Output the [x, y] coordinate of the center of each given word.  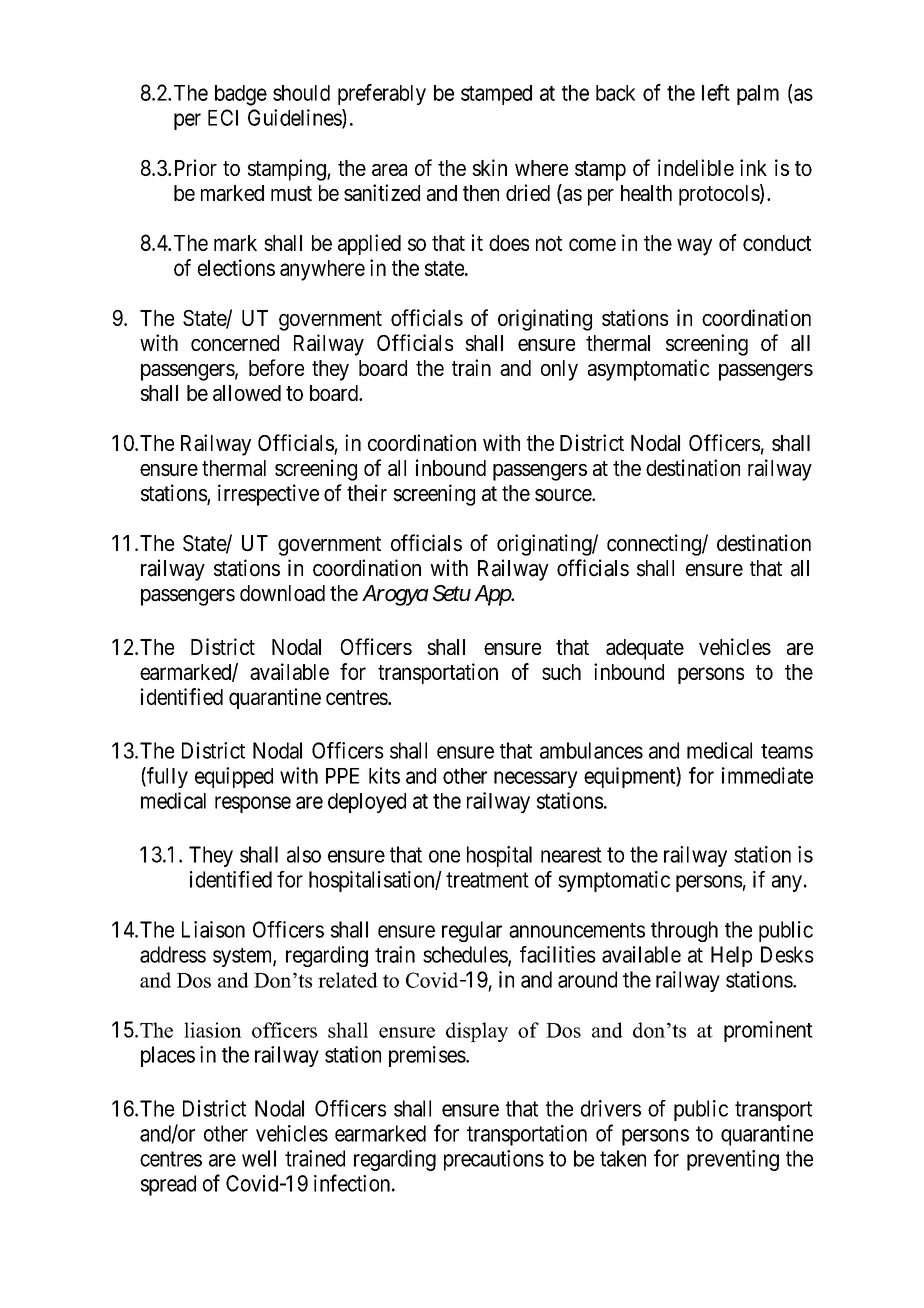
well [259, 1158]
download [282, 593]
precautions [494, 1160]
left [716, 92]
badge [241, 95]
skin [489, 167]
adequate [645, 649]
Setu [452, 593]
